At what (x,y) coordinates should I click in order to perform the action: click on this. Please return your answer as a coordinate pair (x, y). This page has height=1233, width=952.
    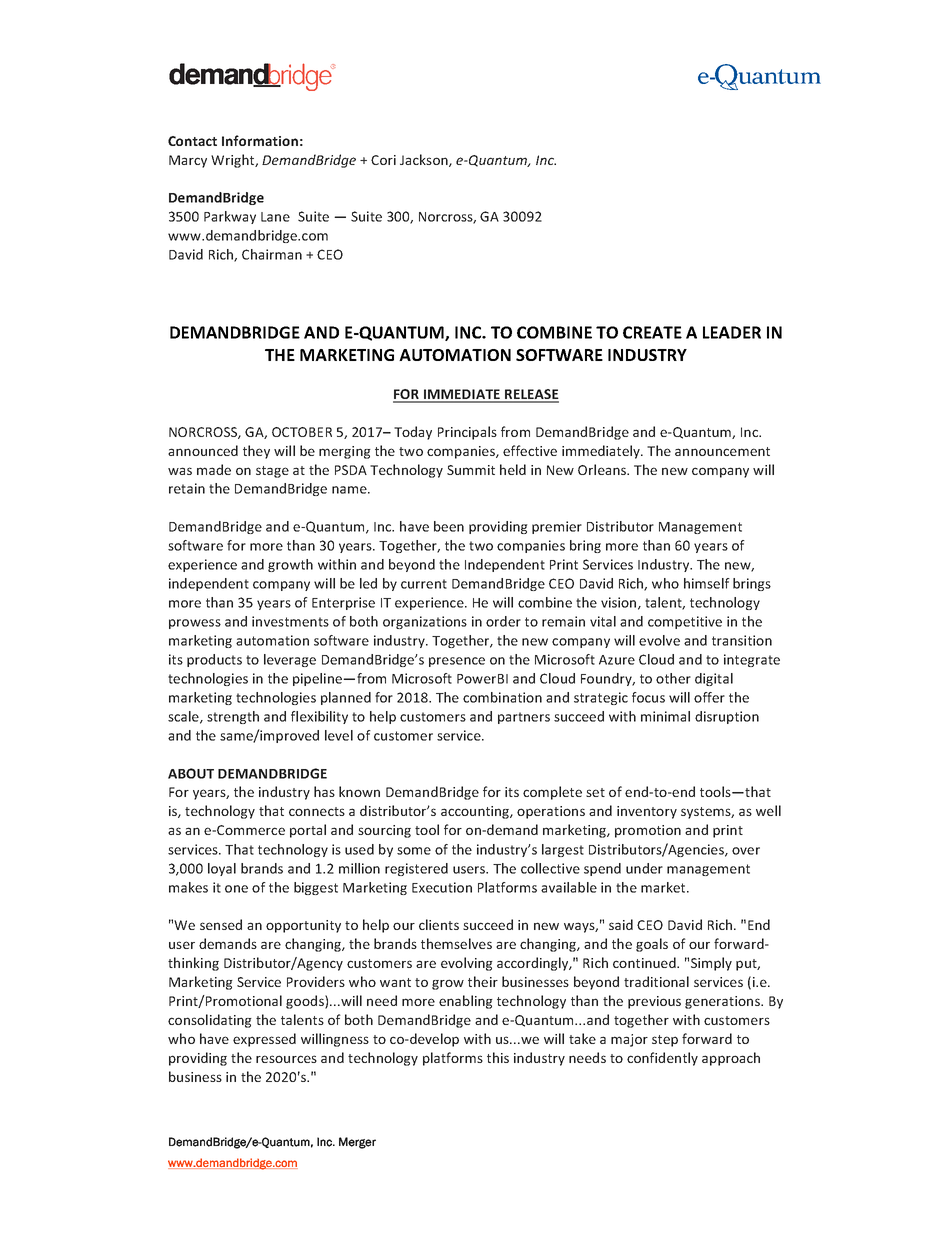
    Looking at the image, I should click on (498, 1057).
